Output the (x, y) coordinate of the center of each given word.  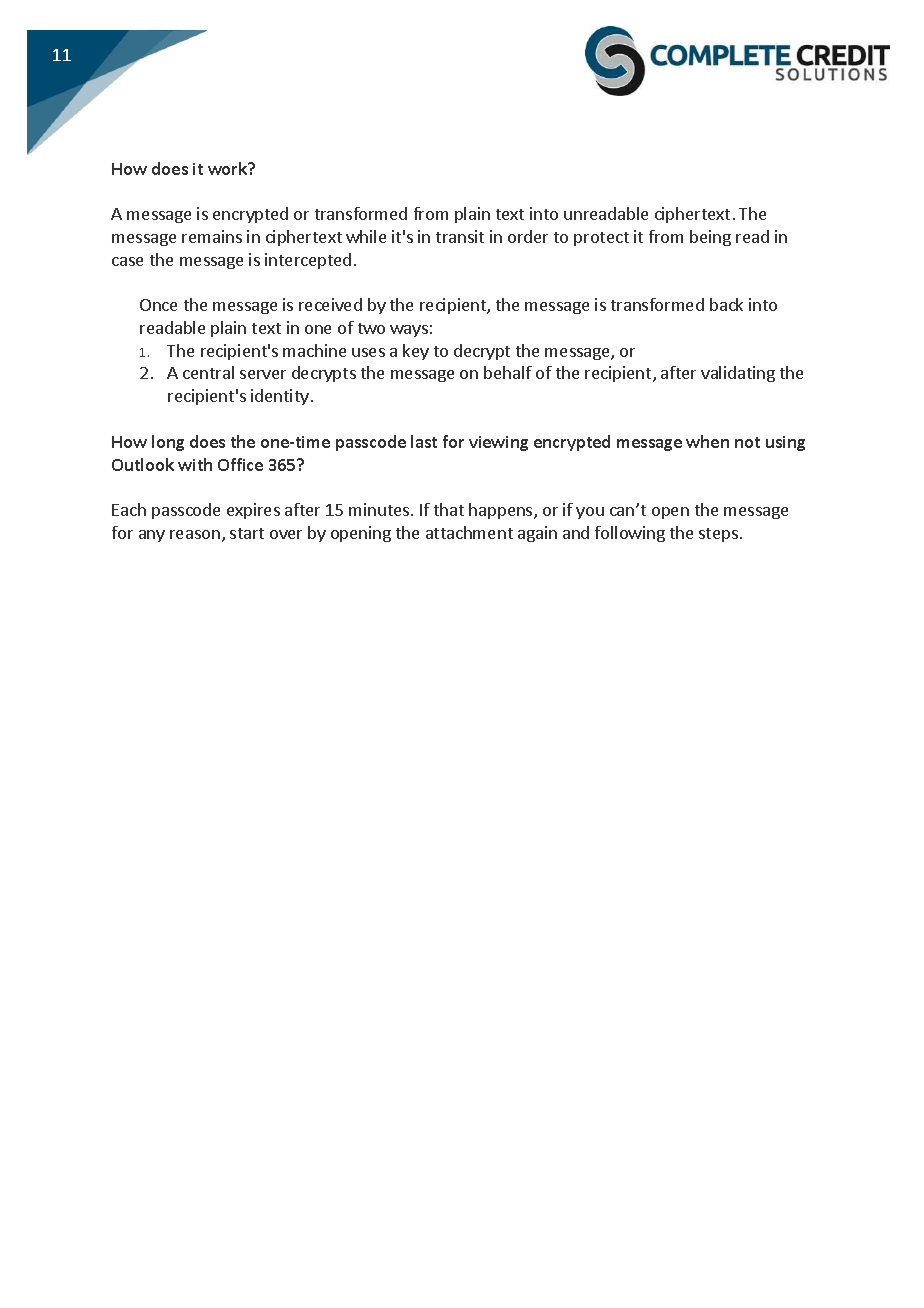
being (710, 238)
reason (195, 534)
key (416, 352)
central (208, 372)
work (229, 168)
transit (460, 236)
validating (738, 374)
